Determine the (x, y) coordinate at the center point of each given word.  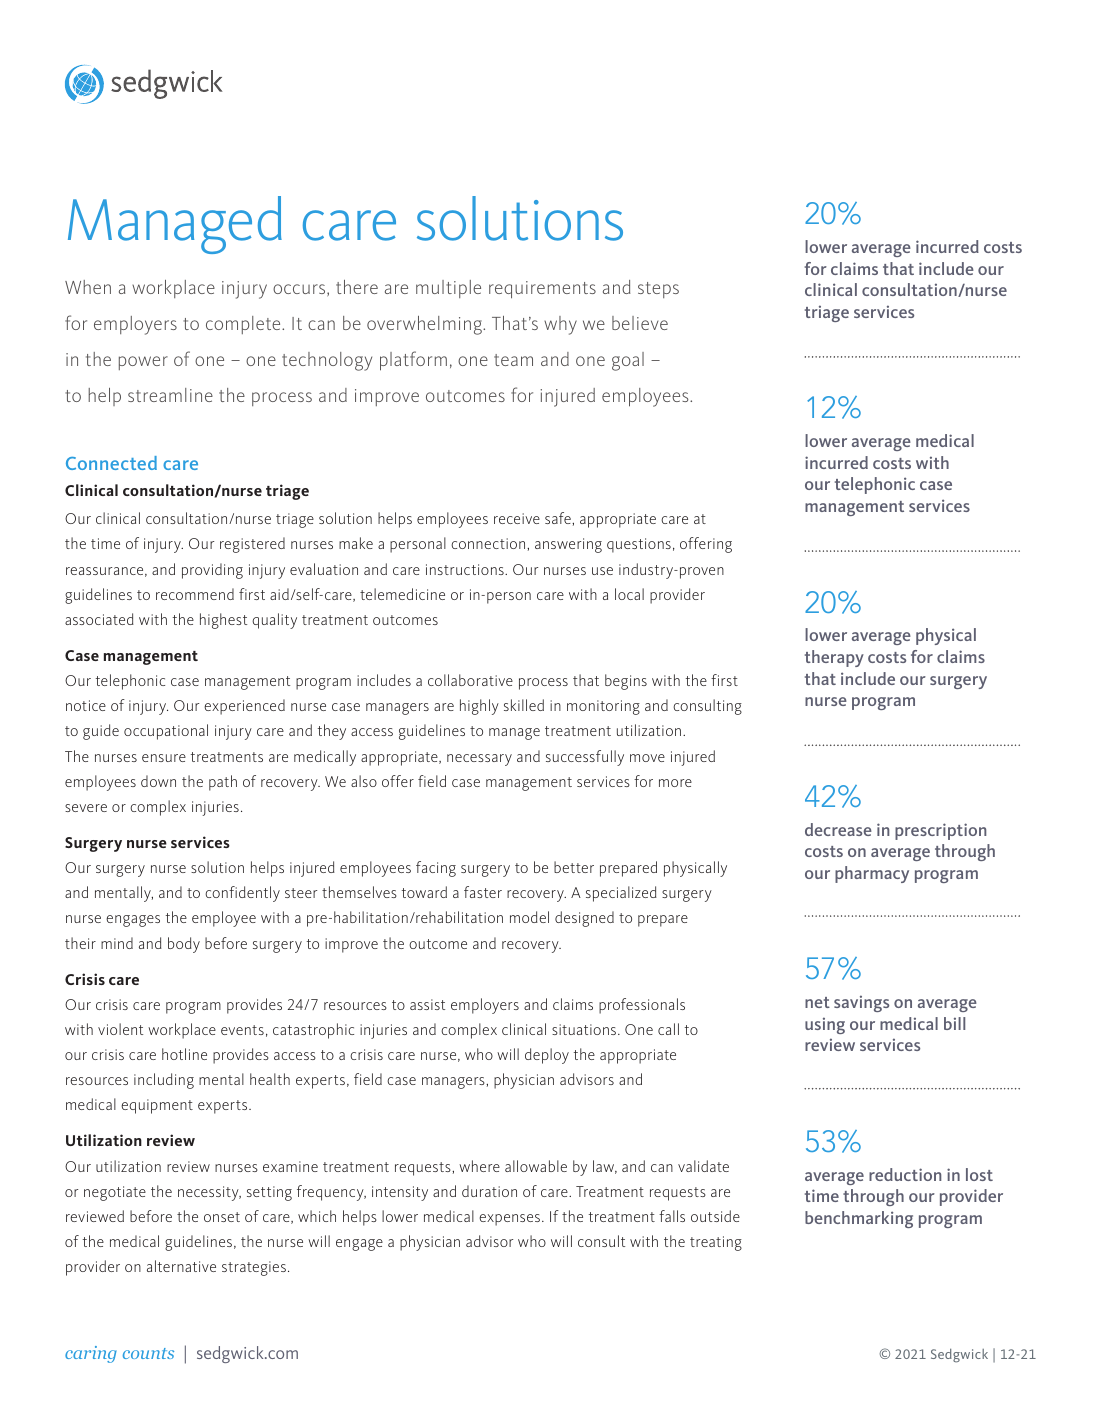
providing (212, 571)
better (574, 867)
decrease (838, 829)
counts (148, 1353)
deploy (547, 1056)
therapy (834, 658)
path (223, 783)
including (164, 1081)
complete (244, 325)
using (825, 1025)
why (560, 325)
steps (658, 290)
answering (568, 545)
